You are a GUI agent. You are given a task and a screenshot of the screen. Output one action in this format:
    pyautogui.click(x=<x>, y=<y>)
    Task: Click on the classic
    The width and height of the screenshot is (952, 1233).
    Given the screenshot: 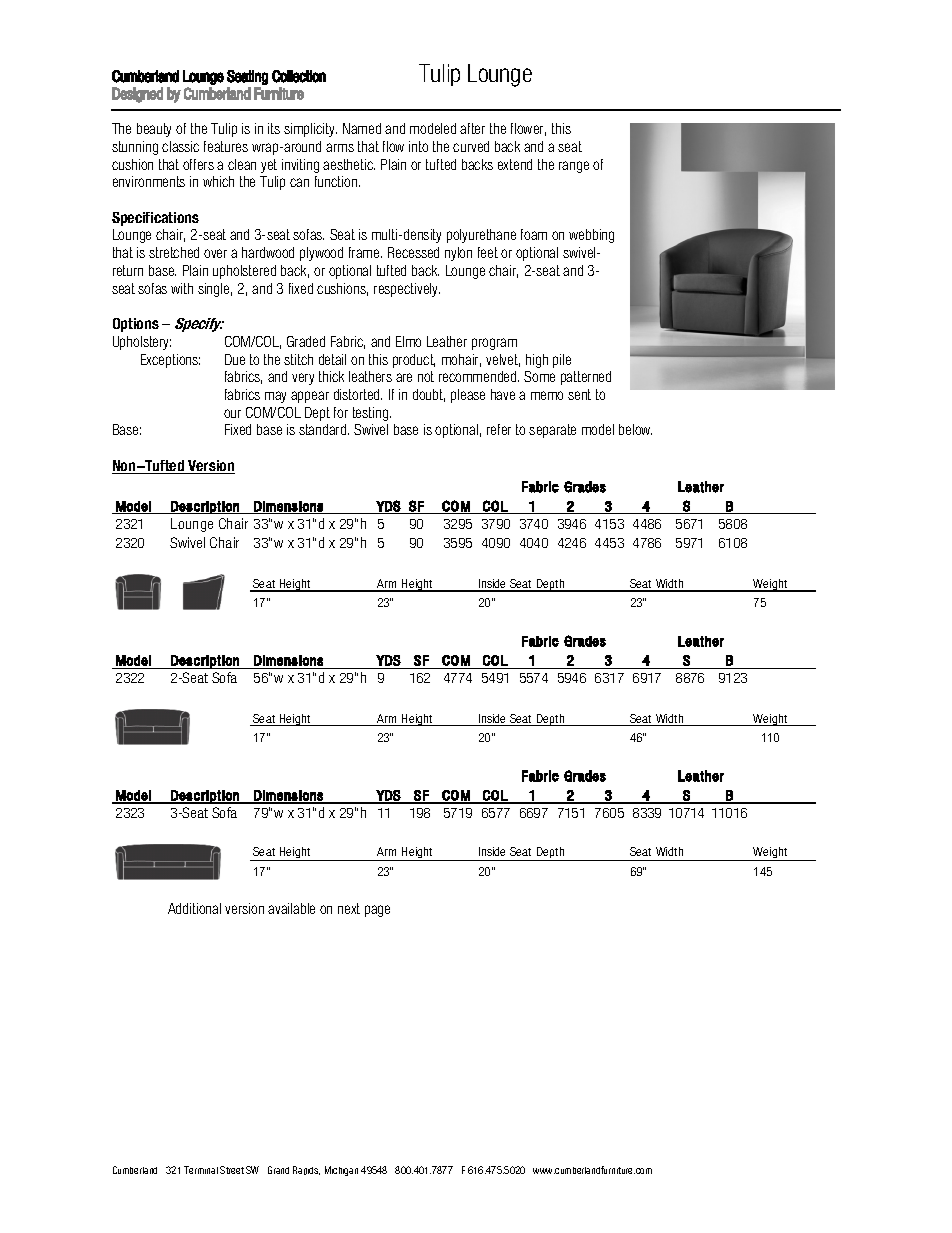 What is the action you would take?
    pyautogui.click(x=180, y=146)
